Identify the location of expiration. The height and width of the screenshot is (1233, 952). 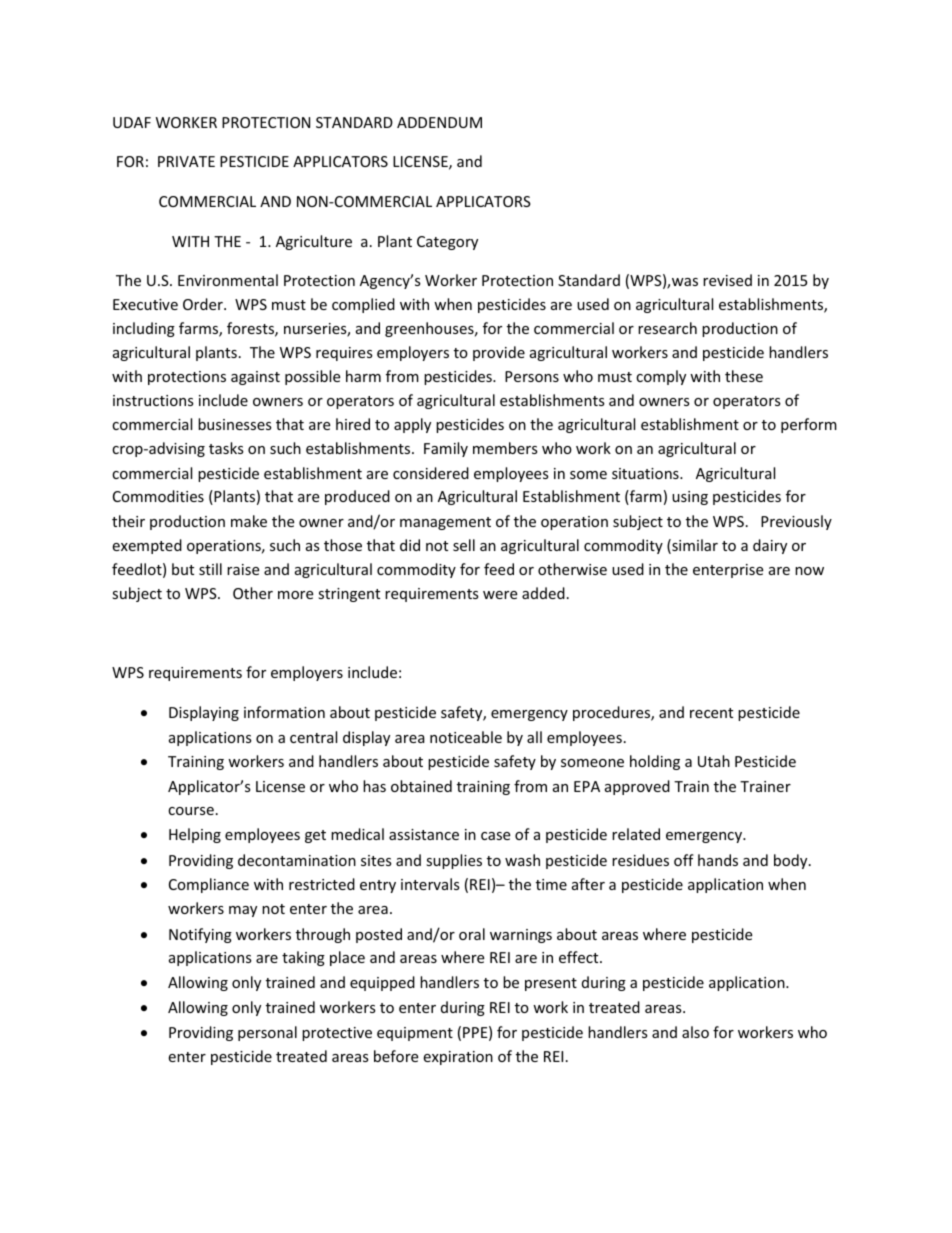
(458, 1058).
